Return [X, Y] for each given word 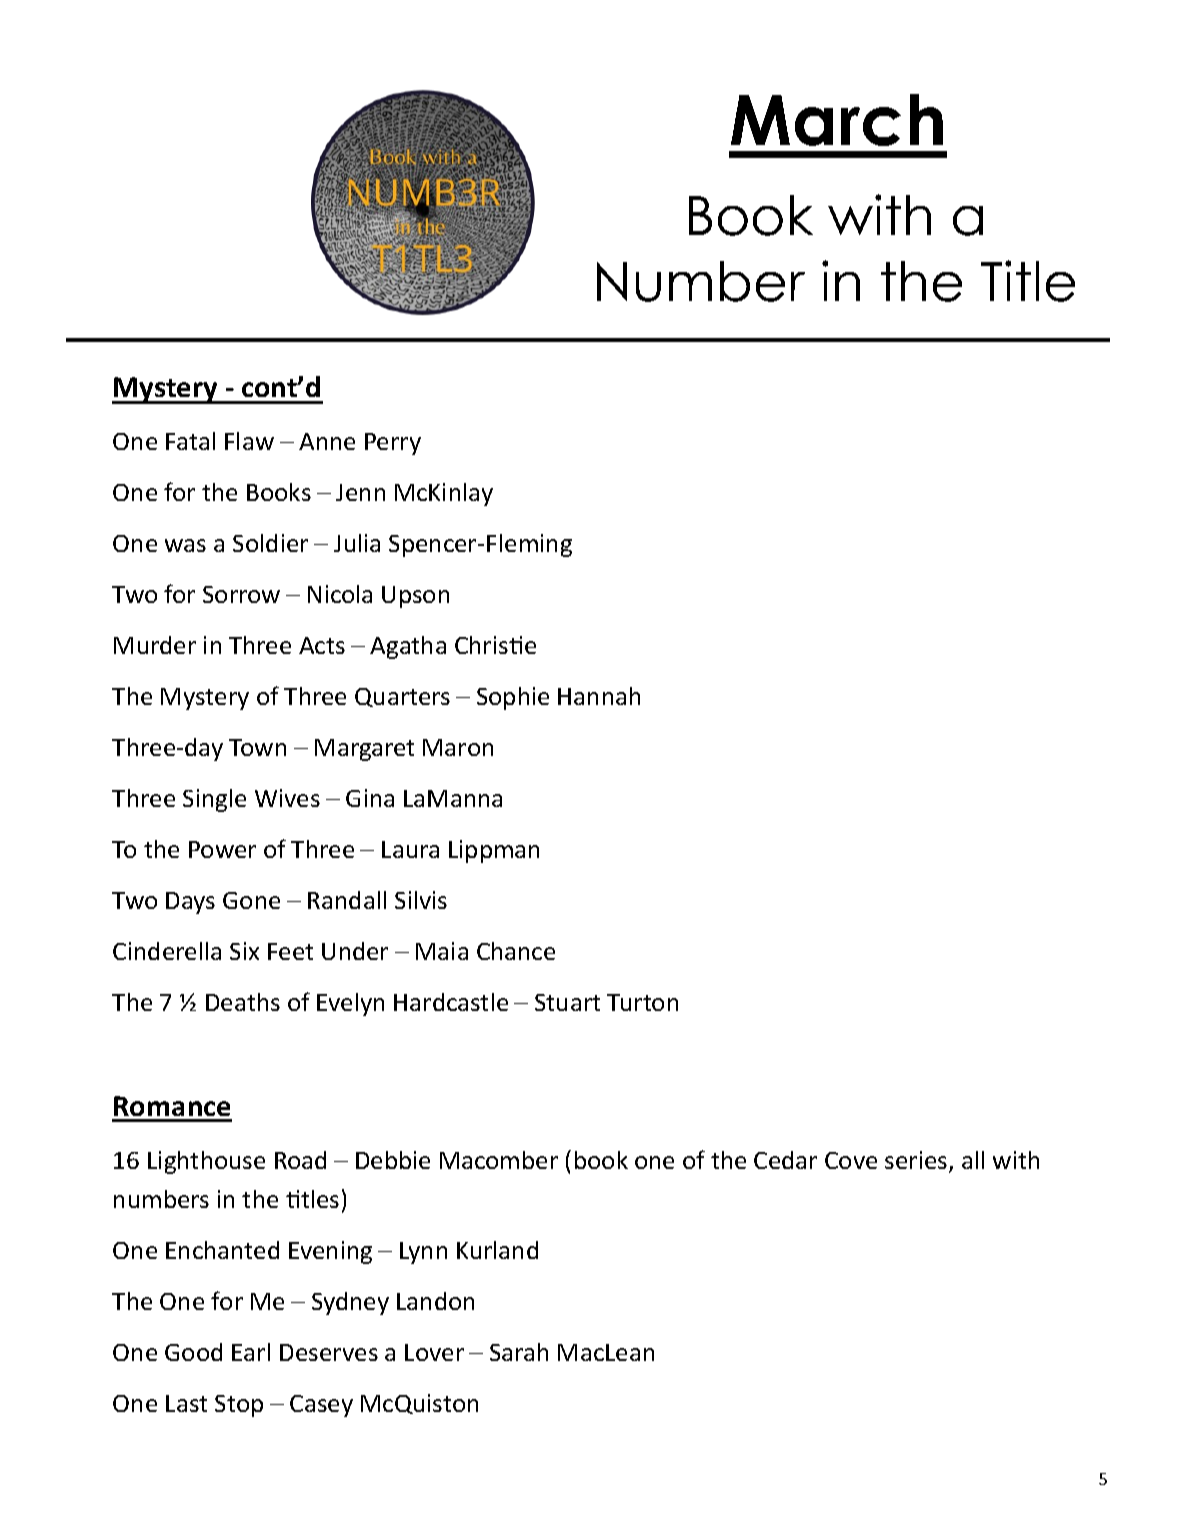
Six [244, 951]
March [837, 120]
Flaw [249, 441]
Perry [393, 444]
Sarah [519, 1352]
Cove [851, 1160]
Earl [251, 1352]
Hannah [599, 696]
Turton [642, 1002]
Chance [516, 951]
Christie [495, 645]
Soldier [270, 543]
